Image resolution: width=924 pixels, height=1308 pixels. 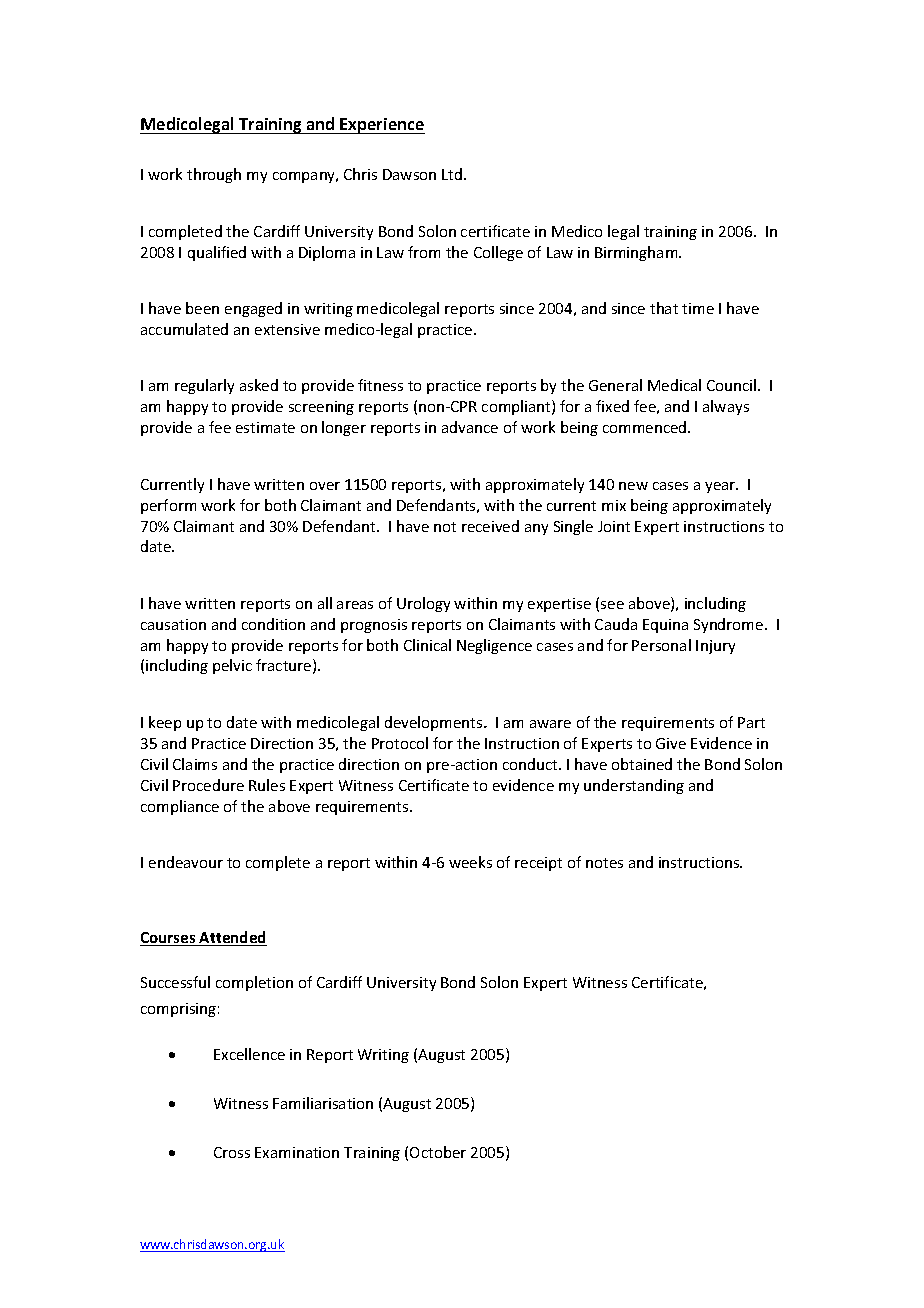 What do you see at coordinates (265, 427) in the screenshot?
I see `estimate` at bounding box center [265, 427].
